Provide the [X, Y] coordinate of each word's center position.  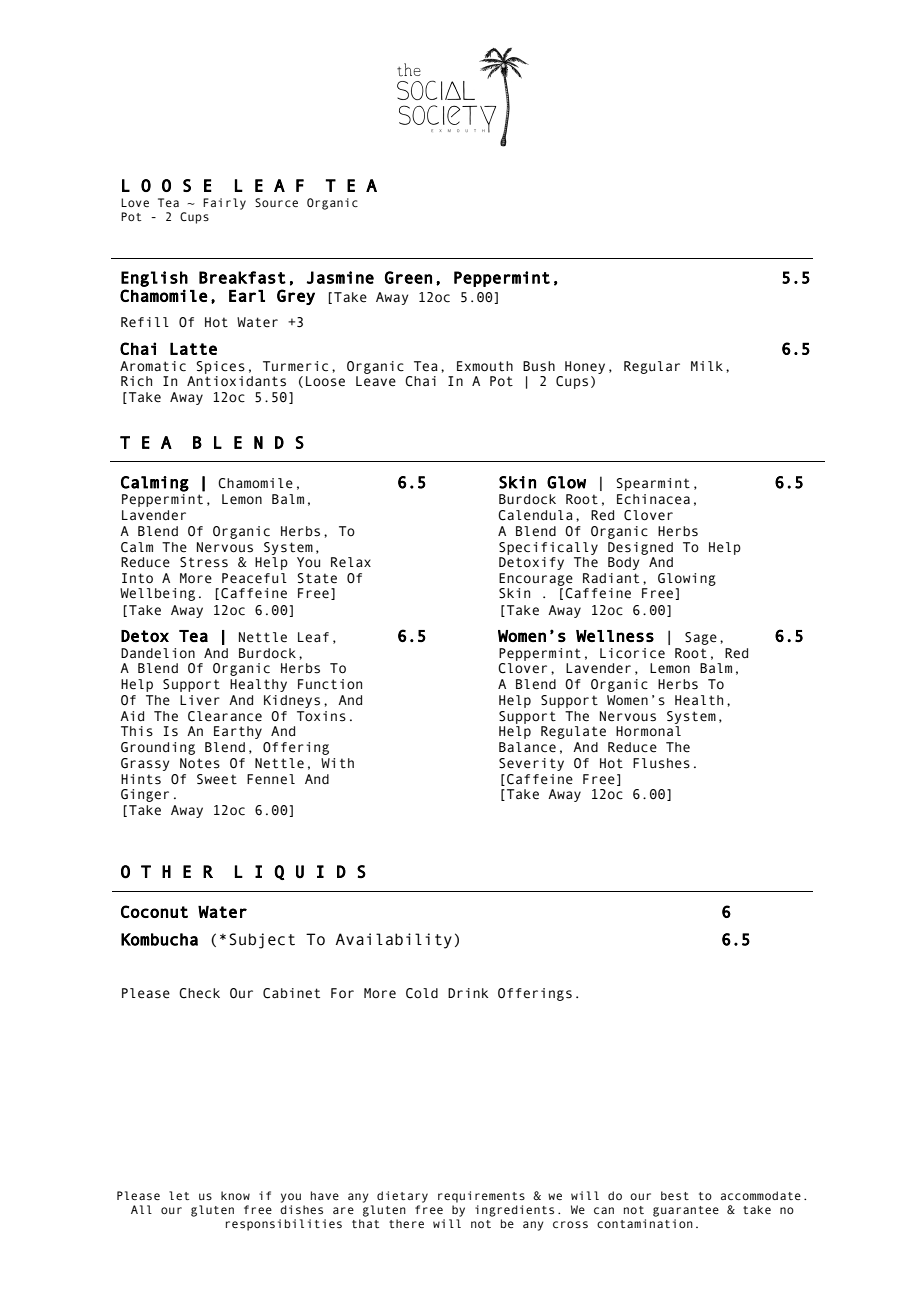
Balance [527, 747]
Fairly [224, 204]
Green [408, 277]
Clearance [225, 716]
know [235, 1195]
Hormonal [648, 731]
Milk [707, 366]
